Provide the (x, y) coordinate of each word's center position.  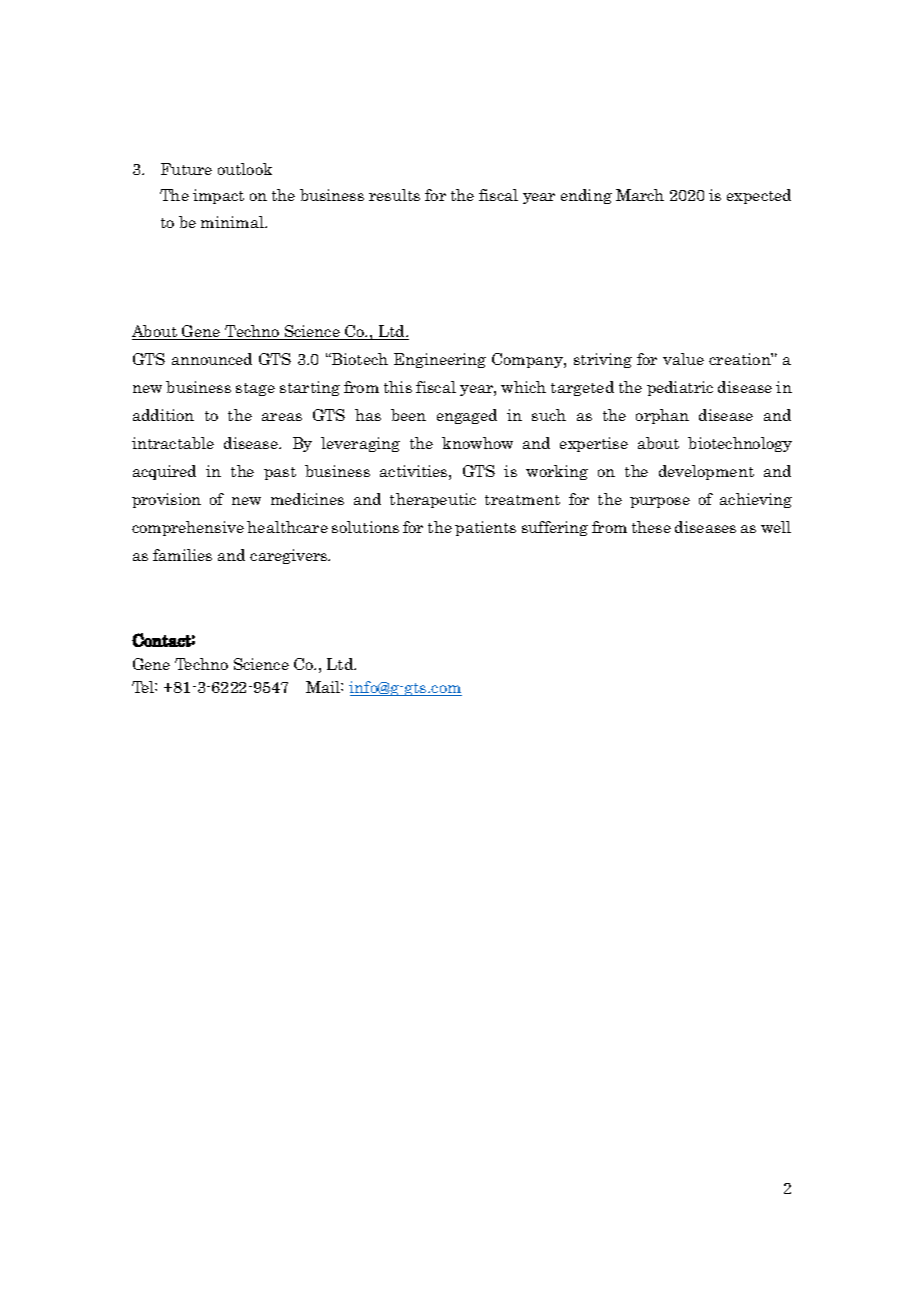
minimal (233, 222)
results (394, 195)
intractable (173, 443)
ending (586, 196)
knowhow (477, 443)
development (706, 472)
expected (759, 196)
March (640, 195)
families (182, 555)
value (683, 359)
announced (212, 359)
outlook (245, 169)
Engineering (440, 360)
